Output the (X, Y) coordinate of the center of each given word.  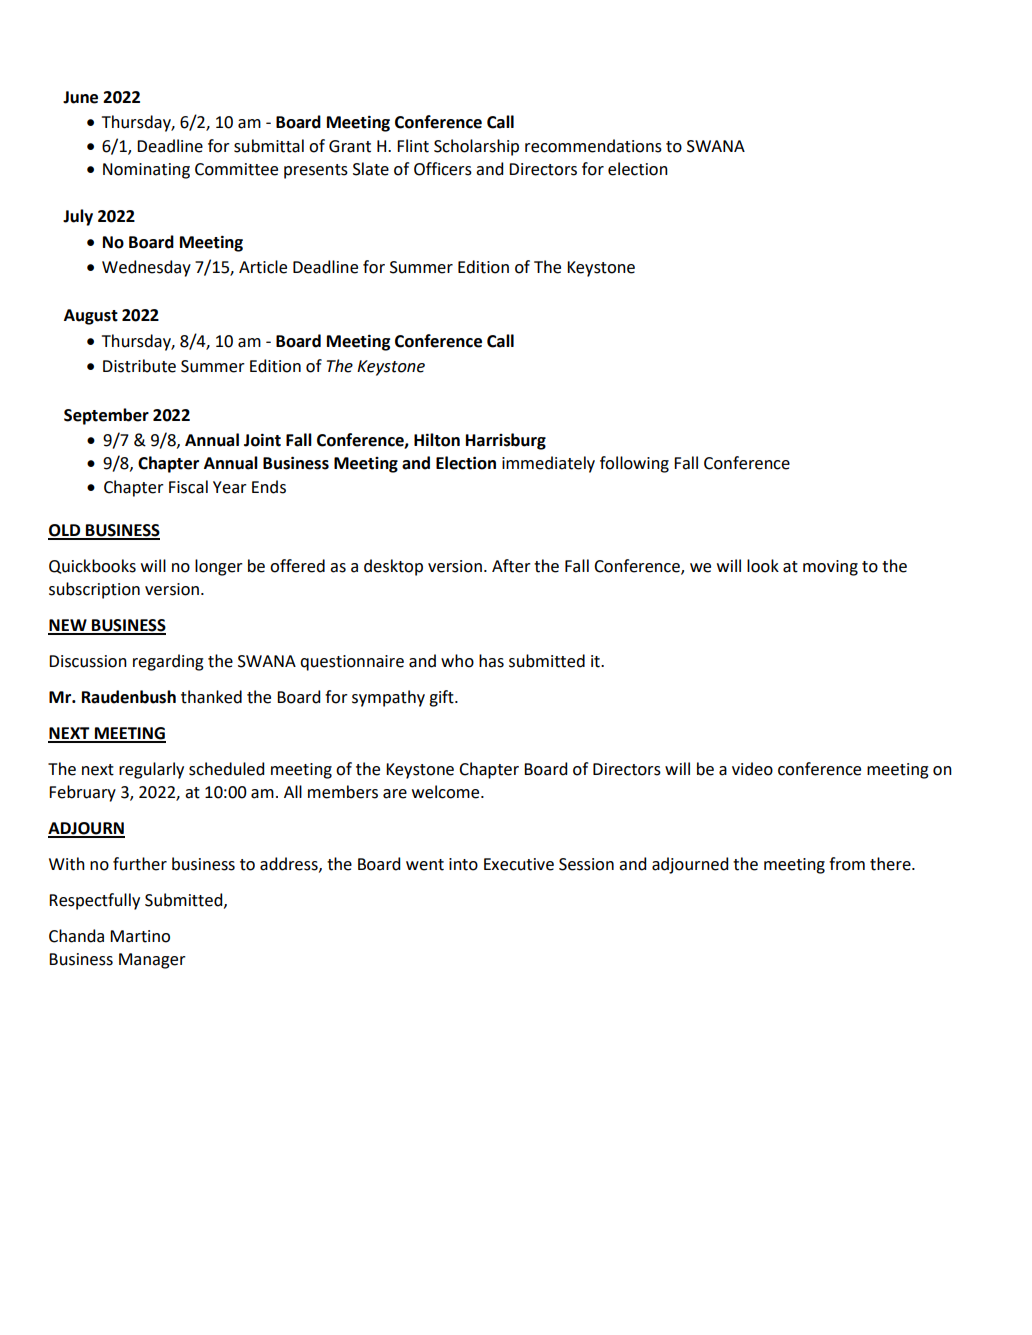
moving (830, 568)
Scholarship (476, 147)
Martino (140, 936)
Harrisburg (506, 441)
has (491, 661)
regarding (168, 662)
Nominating (146, 171)
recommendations (593, 146)
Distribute (139, 366)
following (634, 464)
